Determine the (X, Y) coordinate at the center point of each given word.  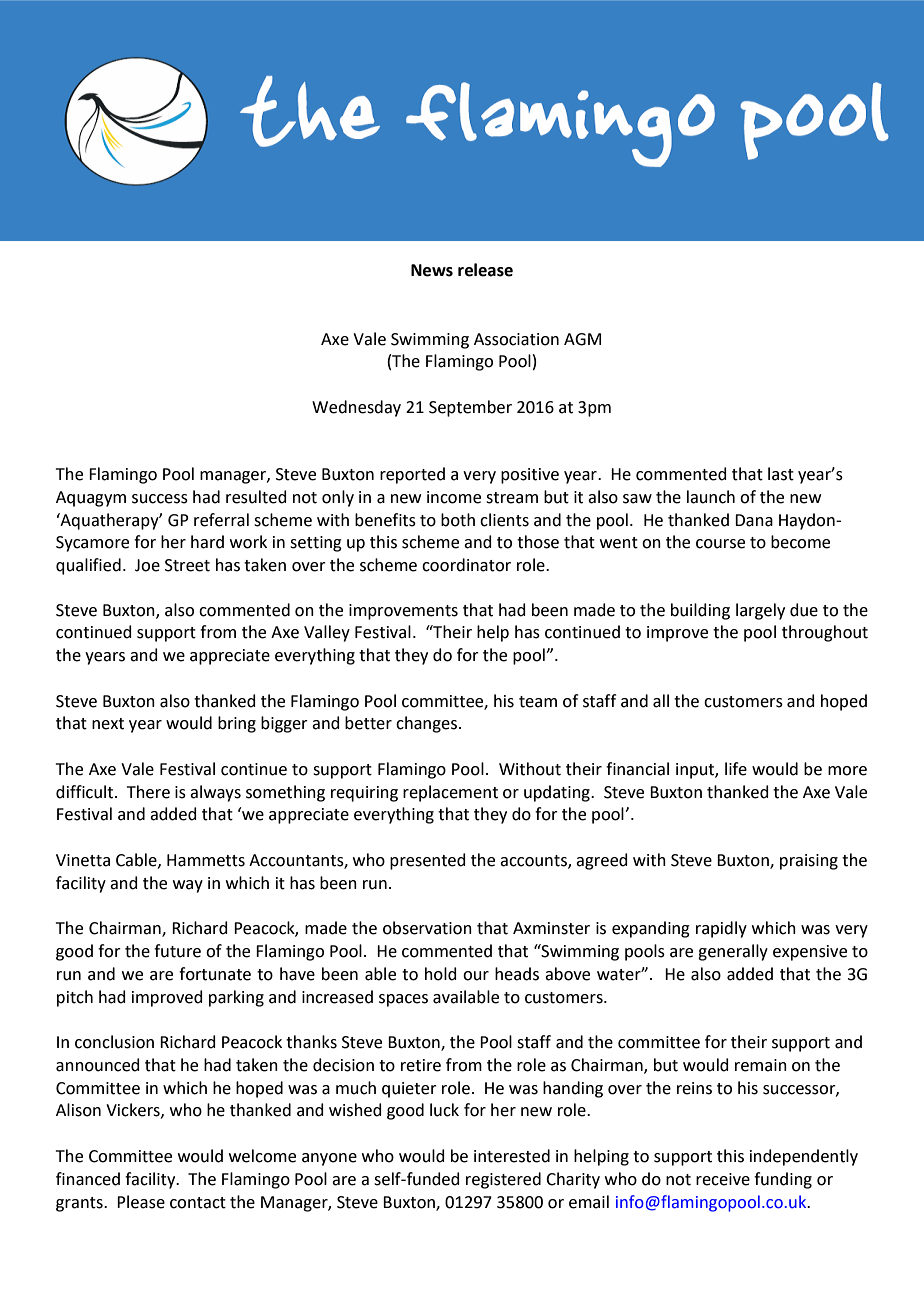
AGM (582, 339)
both (458, 520)
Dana (754, 520)
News (432, 270)
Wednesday (356, 408)
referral (221, 520)
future (177, 951)
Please (141, 1202)
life (736, 769)
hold (441, 974)
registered (503, 1180)
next (108, 724)
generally (733, 952)
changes (428, 724)
